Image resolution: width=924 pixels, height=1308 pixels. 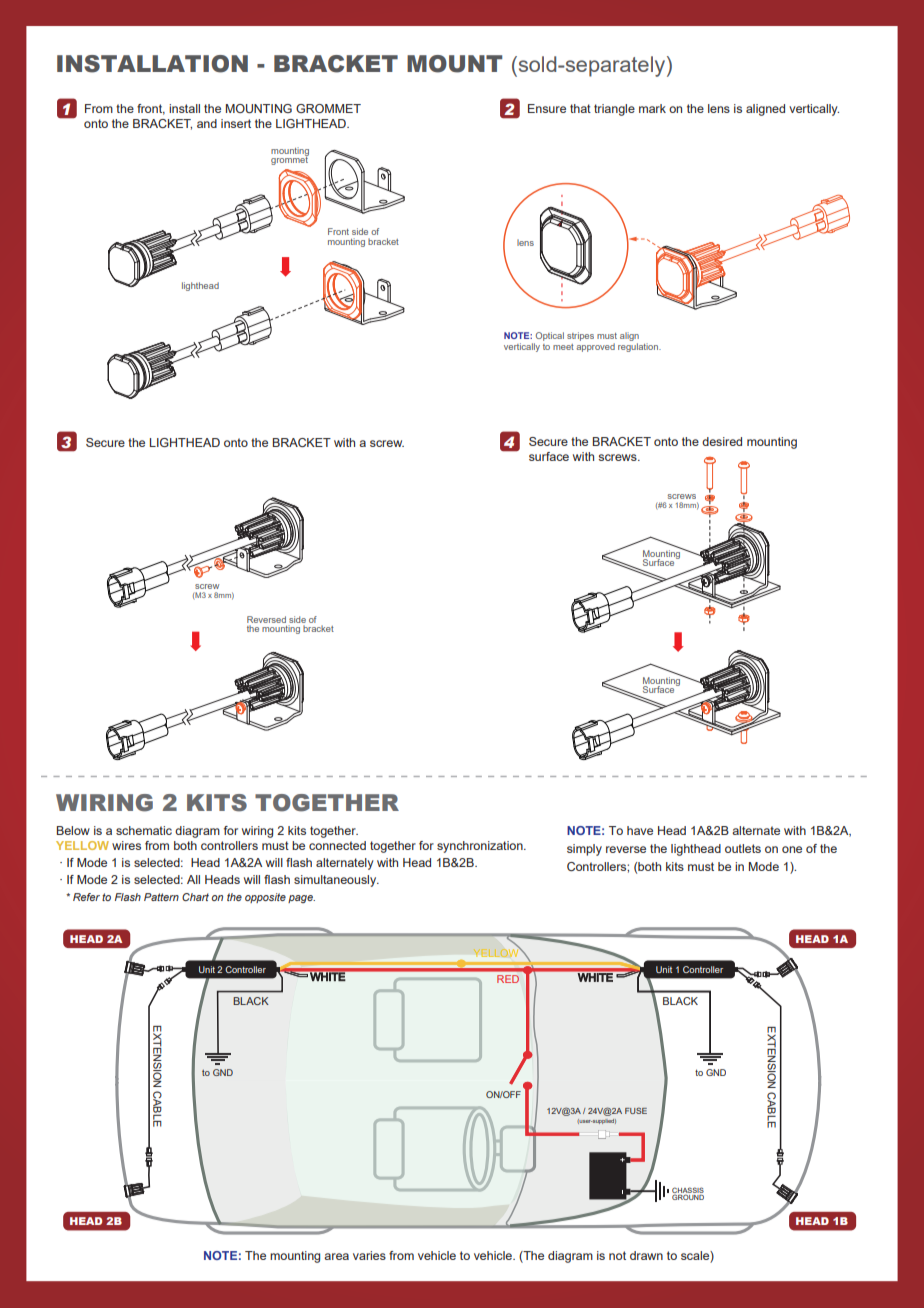 What do you see at coordinates (481, 847) in the document?
I see `synchronization` at bounding box center [481, 847].
